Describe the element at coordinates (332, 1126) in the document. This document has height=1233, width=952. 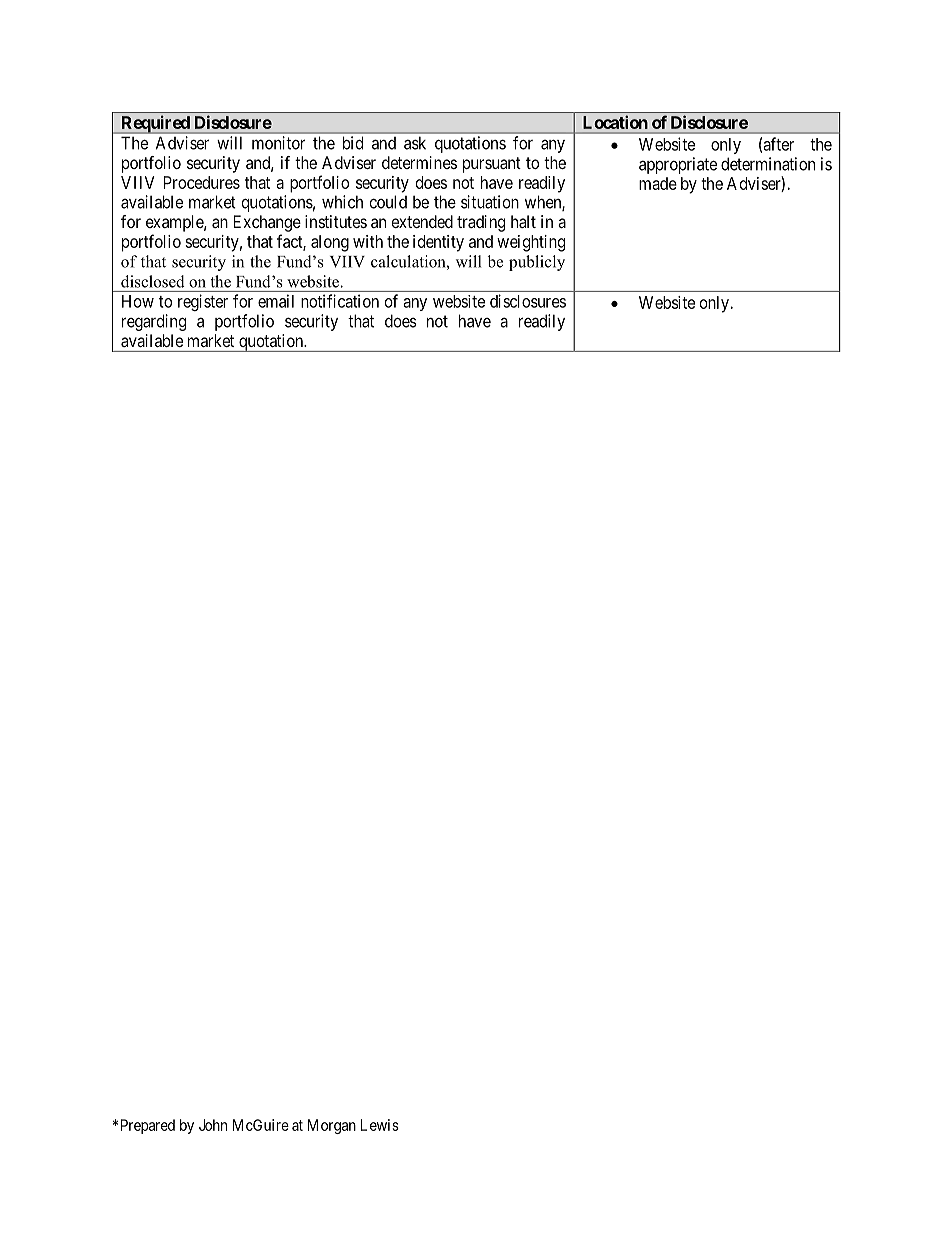
I see `Morgan` at that location.
